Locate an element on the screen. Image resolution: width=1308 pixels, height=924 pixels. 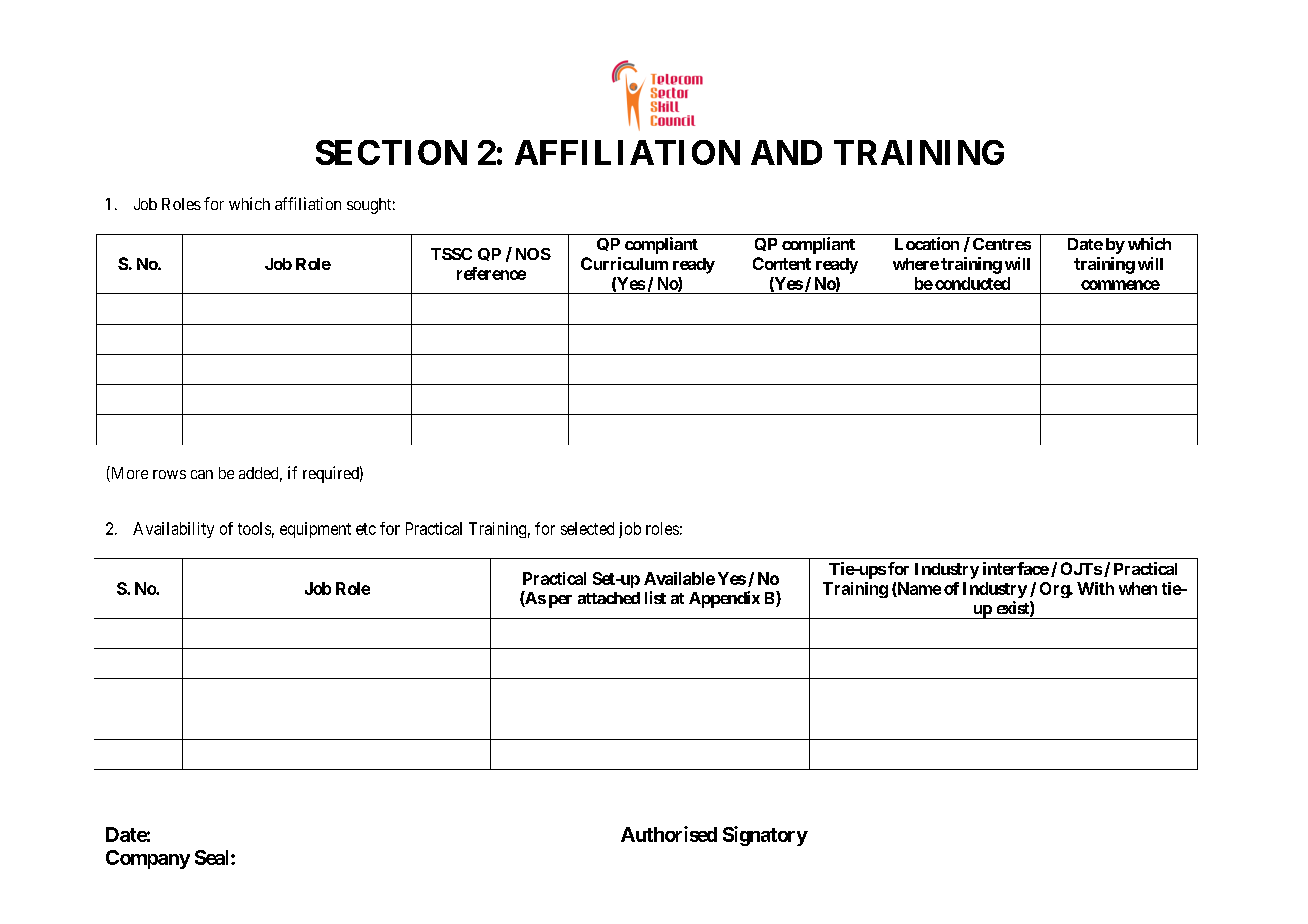
Location is located at coordinates (927, 243).
